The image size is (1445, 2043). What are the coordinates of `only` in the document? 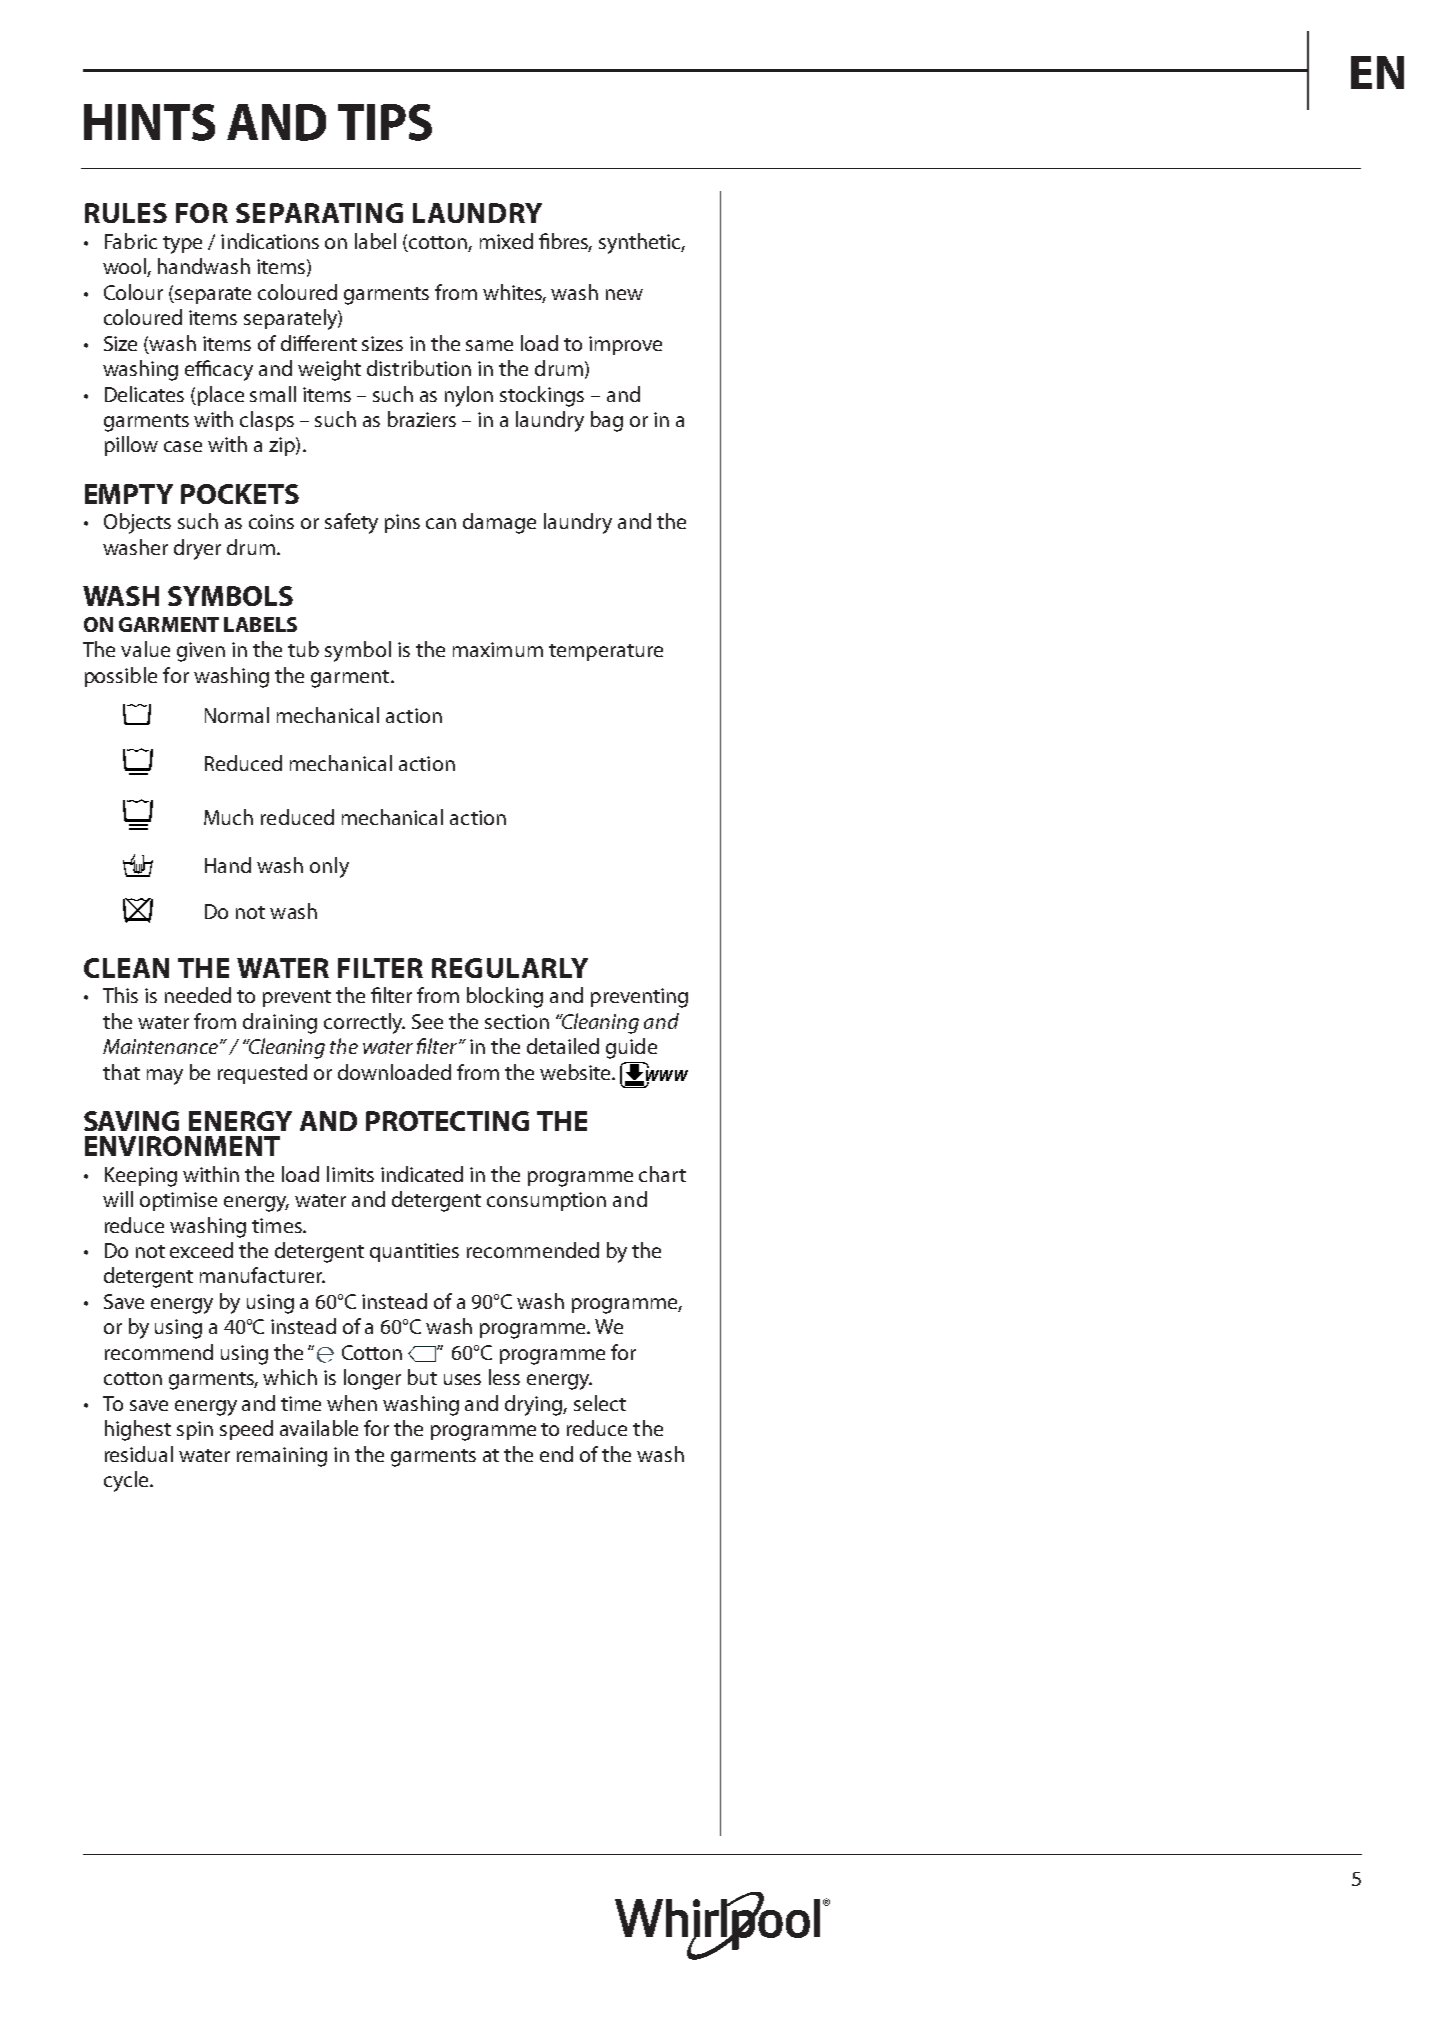 It's located at (329, 867).
